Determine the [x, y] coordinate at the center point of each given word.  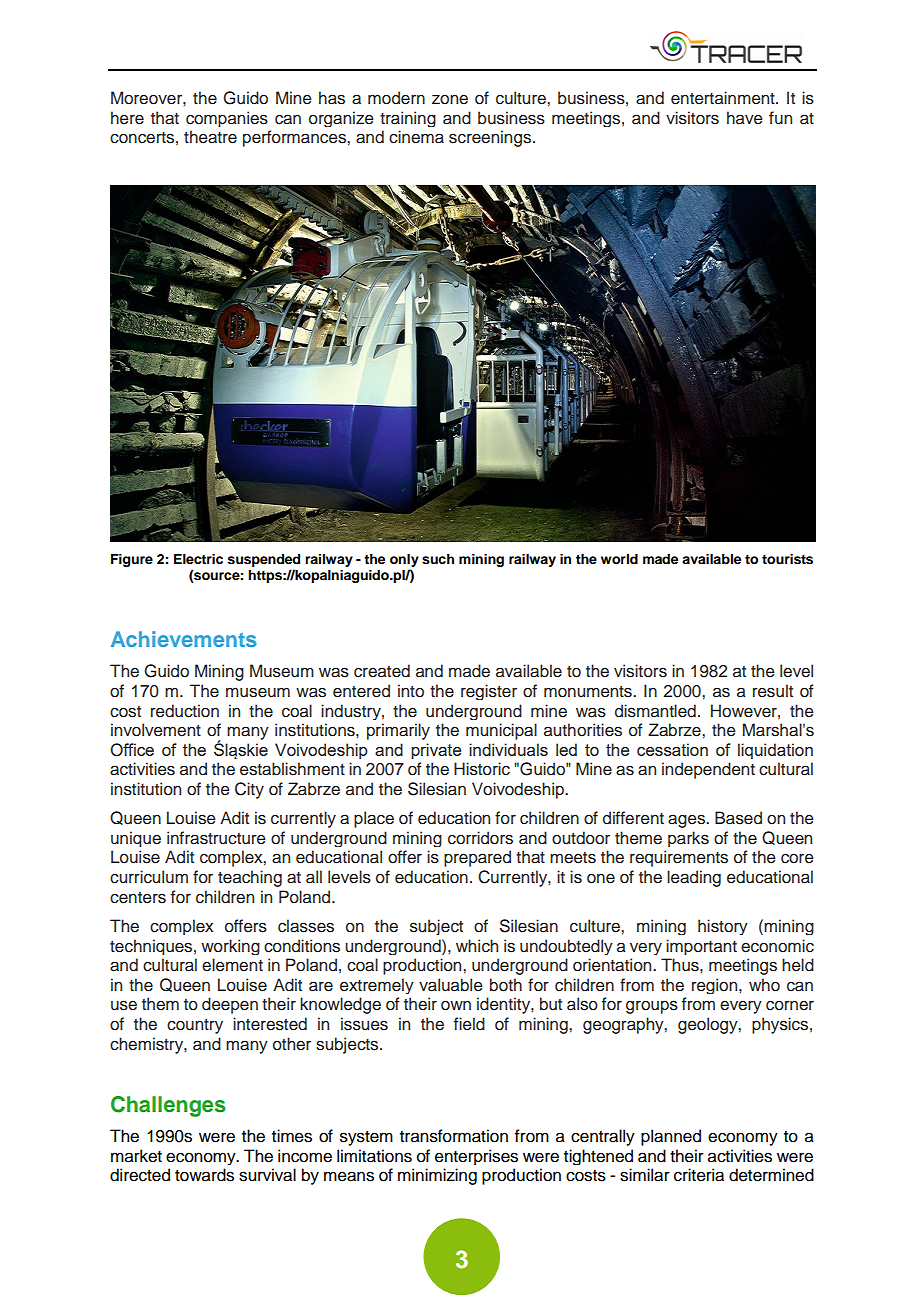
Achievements [184, 639]
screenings [491, 138]
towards [204, 1175]
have [745, 117]
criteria [699, 1175]
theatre [210, 137]
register [489, 692]
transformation [454, 1136]
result [773, 691]
